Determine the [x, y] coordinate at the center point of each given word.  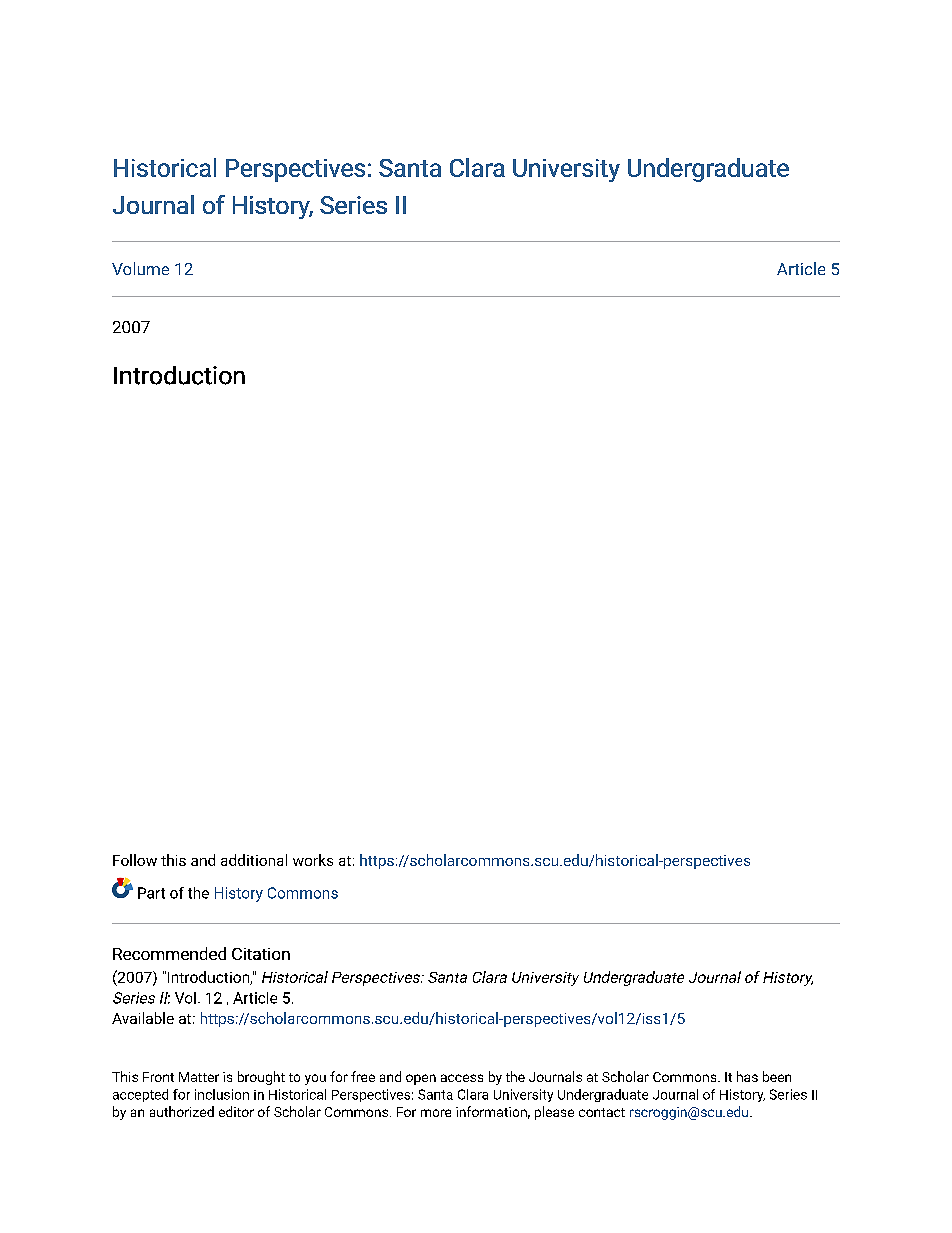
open [421, 1079]
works [313, 860]
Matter [199, 1077]
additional [254, 860]
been [777, 1076]
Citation [261, 954]
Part [151, 893]
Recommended [169, 953]
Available [143, 1018]
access [462, 1078]
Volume [140, 268]
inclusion [222, 1094]
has [747, 1076]
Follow [135, 860]
